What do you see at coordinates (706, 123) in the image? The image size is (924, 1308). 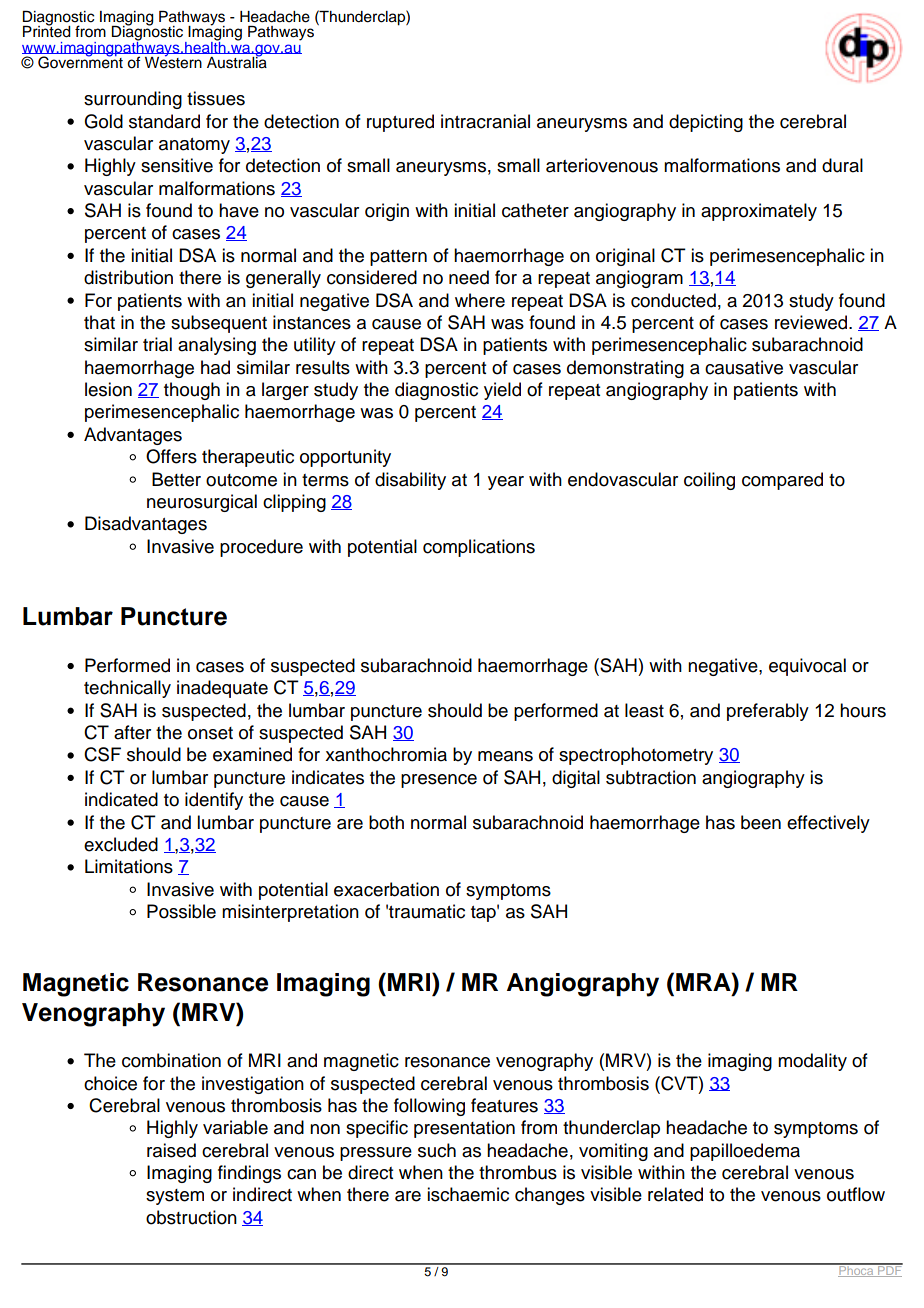 I see `depicting` at bounding box center [706, 123].
